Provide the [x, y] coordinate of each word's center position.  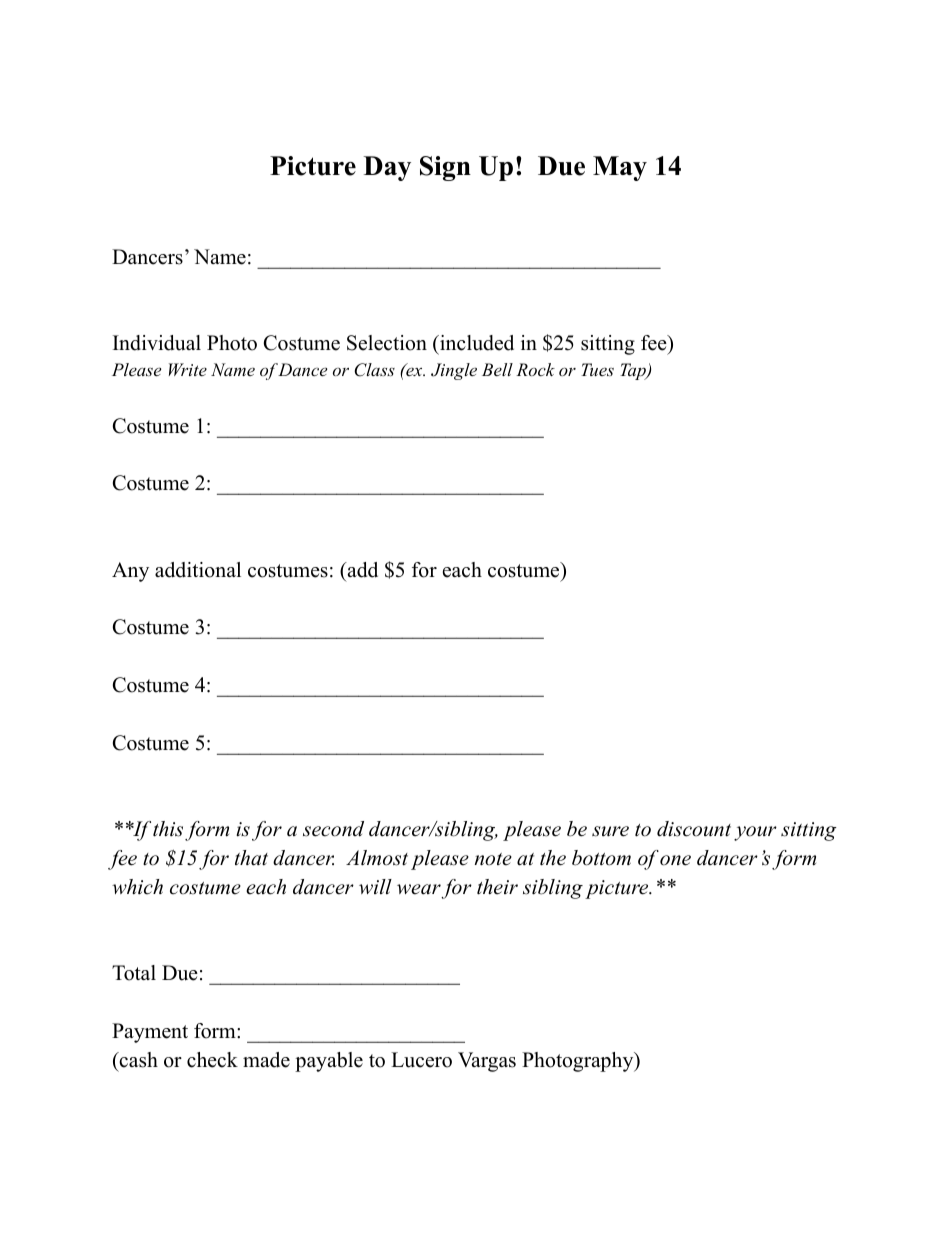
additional [198, 570]
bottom [601, 858]
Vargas [487, 1062]
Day [387, 168]
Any [130, 572]
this [168, 829]
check [212, 1060]
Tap [634, 371]
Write [188, 369]
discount [694, 829]
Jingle [454, 371]
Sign [445, 168]
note [493, 859]
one [675, 860]
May [620, 168]
